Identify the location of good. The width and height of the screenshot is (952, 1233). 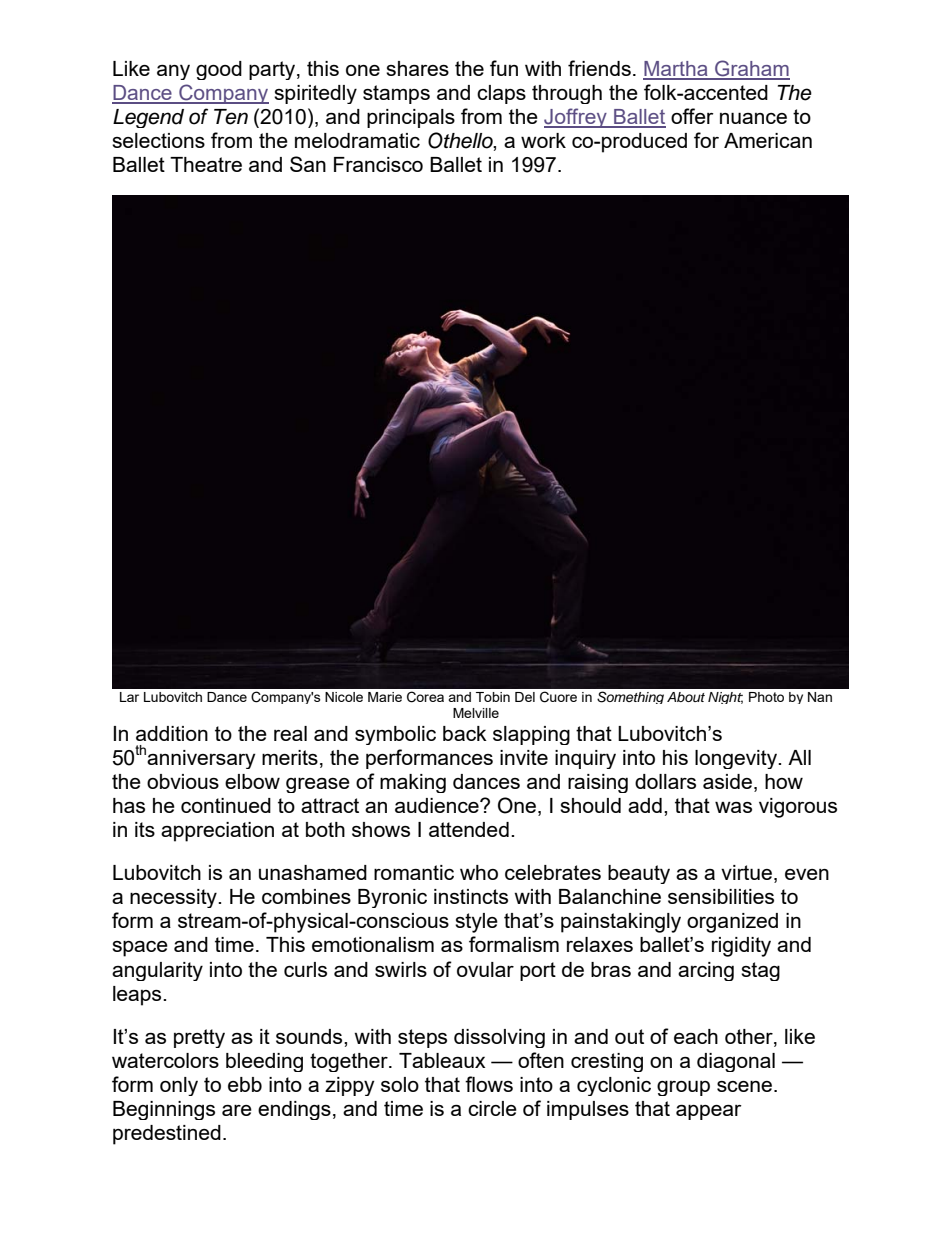
(219, 70).
